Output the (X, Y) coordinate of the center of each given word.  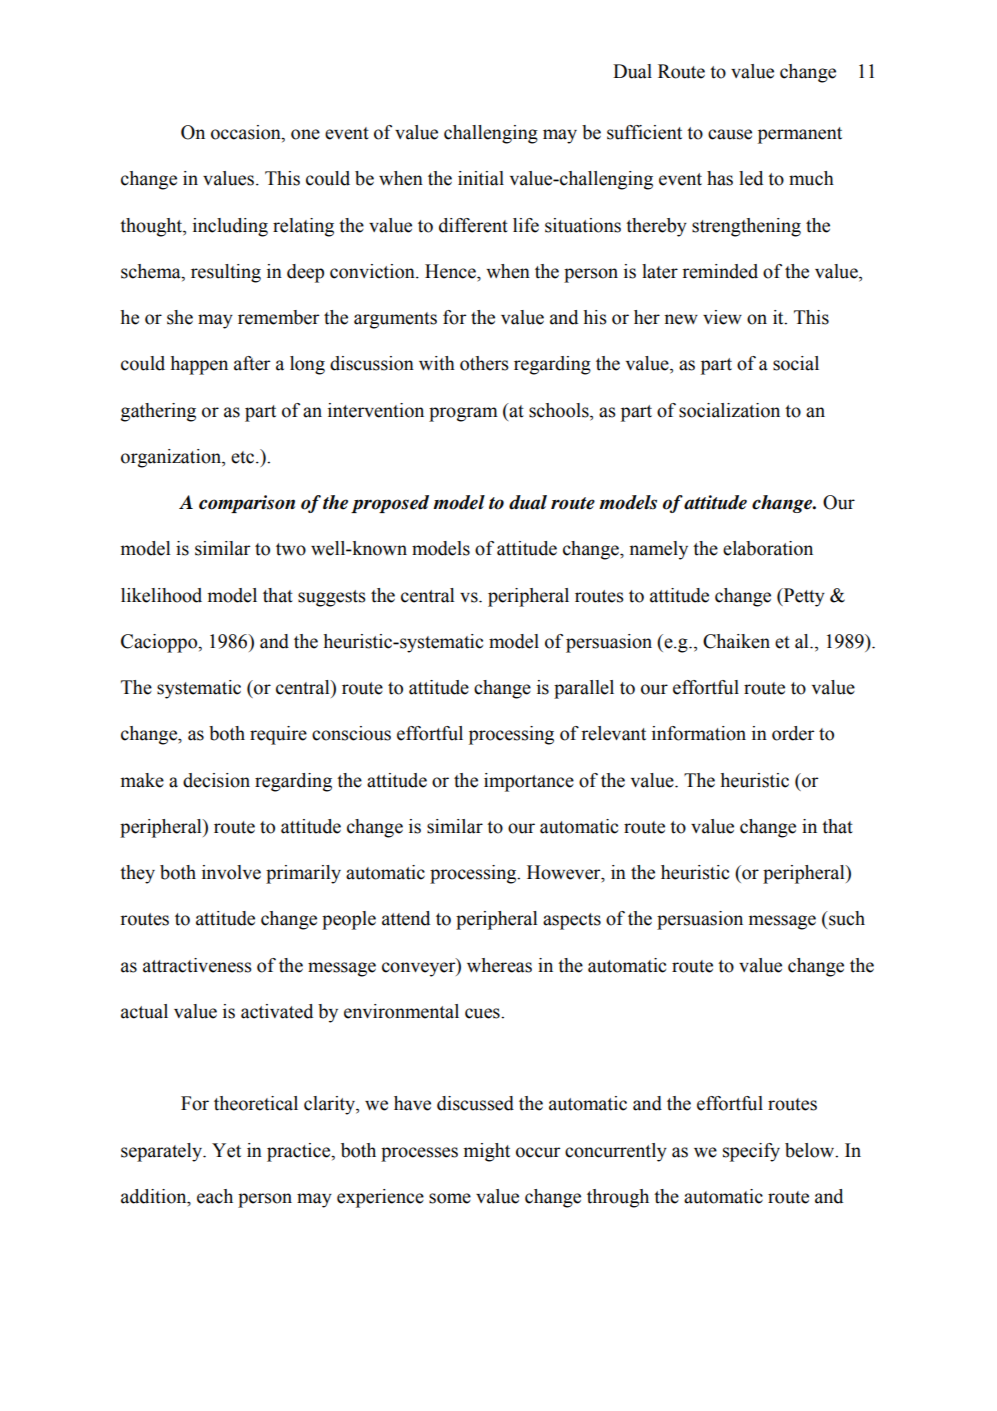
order (793, 733)
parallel (584, 689)
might (487, 1152)
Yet (226, 1150)
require (278, 735)
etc (244, 457)
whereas (499, 965)
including (230, 227)
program (463, 414)
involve (231, 872)
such (846, 918)
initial (481, 178)
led (751, 178)
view (722, 317)
